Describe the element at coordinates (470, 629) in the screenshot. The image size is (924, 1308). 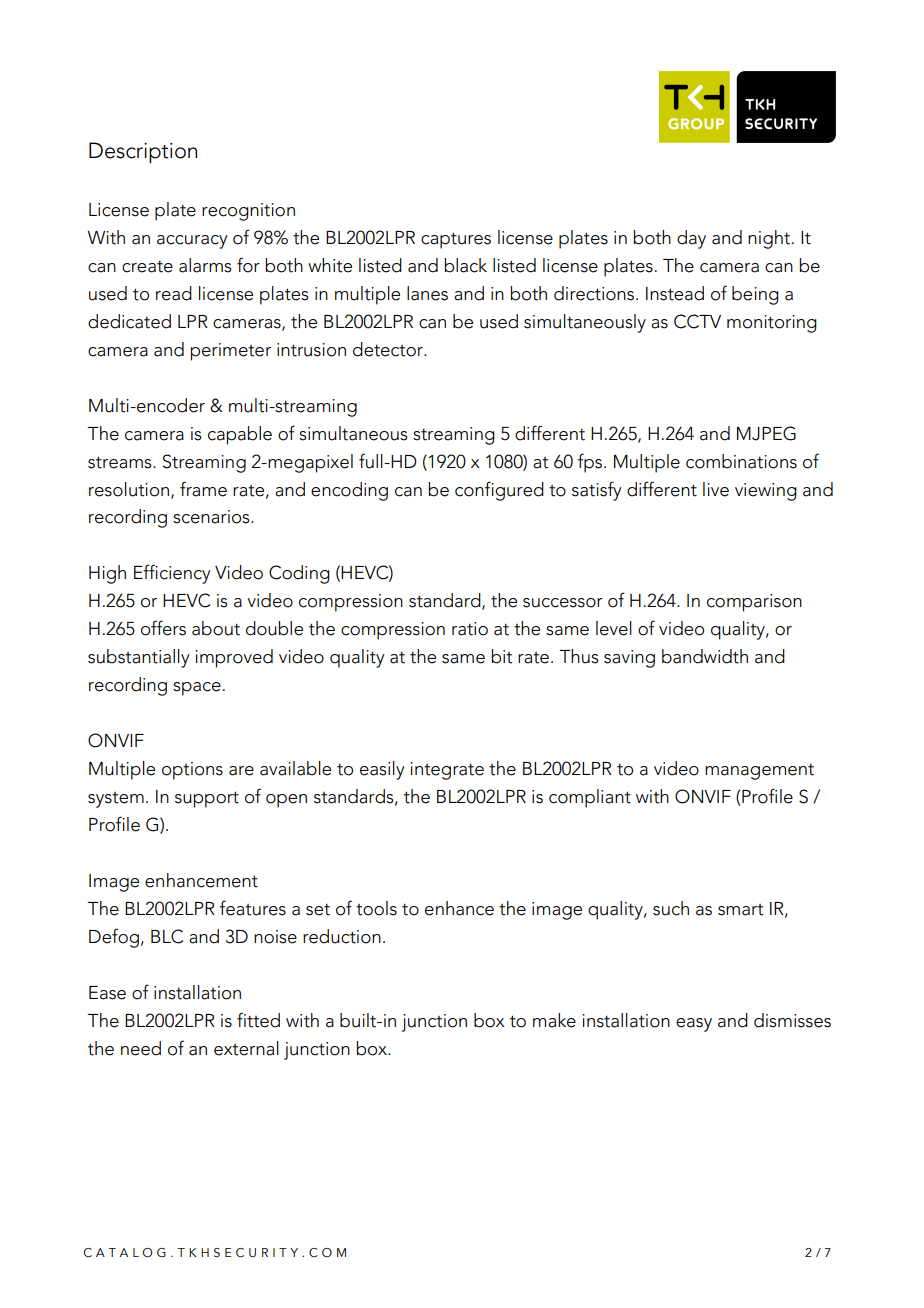
I see `ratio` at that location.
